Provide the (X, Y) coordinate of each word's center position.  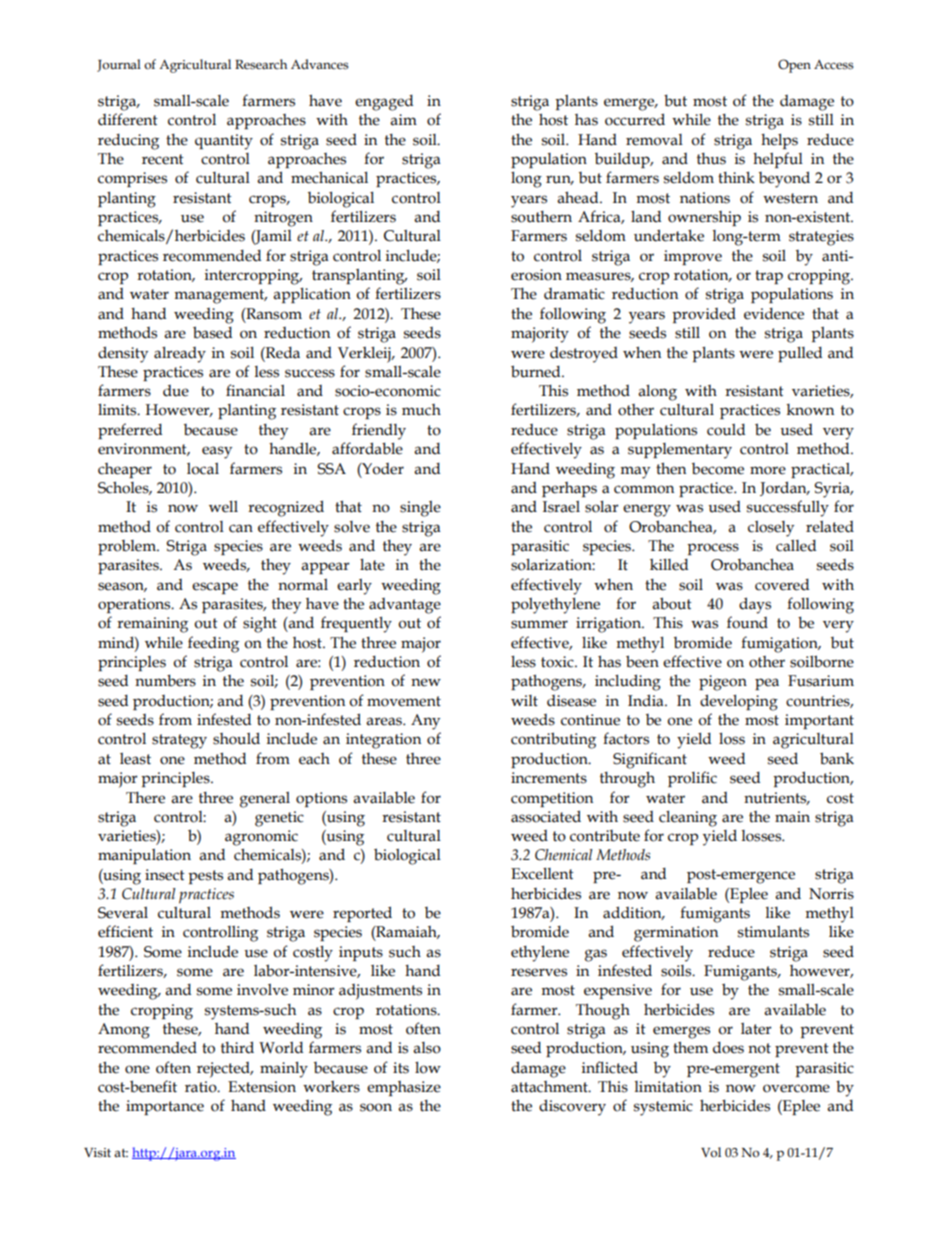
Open (794, 66)
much (421, 410)
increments (549, 778)
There (145, 798)
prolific (692, 779)
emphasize (404, 1088)
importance (165, 1107)
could (726, 430)
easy (217, 452)
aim (403, 120)
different (128, 119)
